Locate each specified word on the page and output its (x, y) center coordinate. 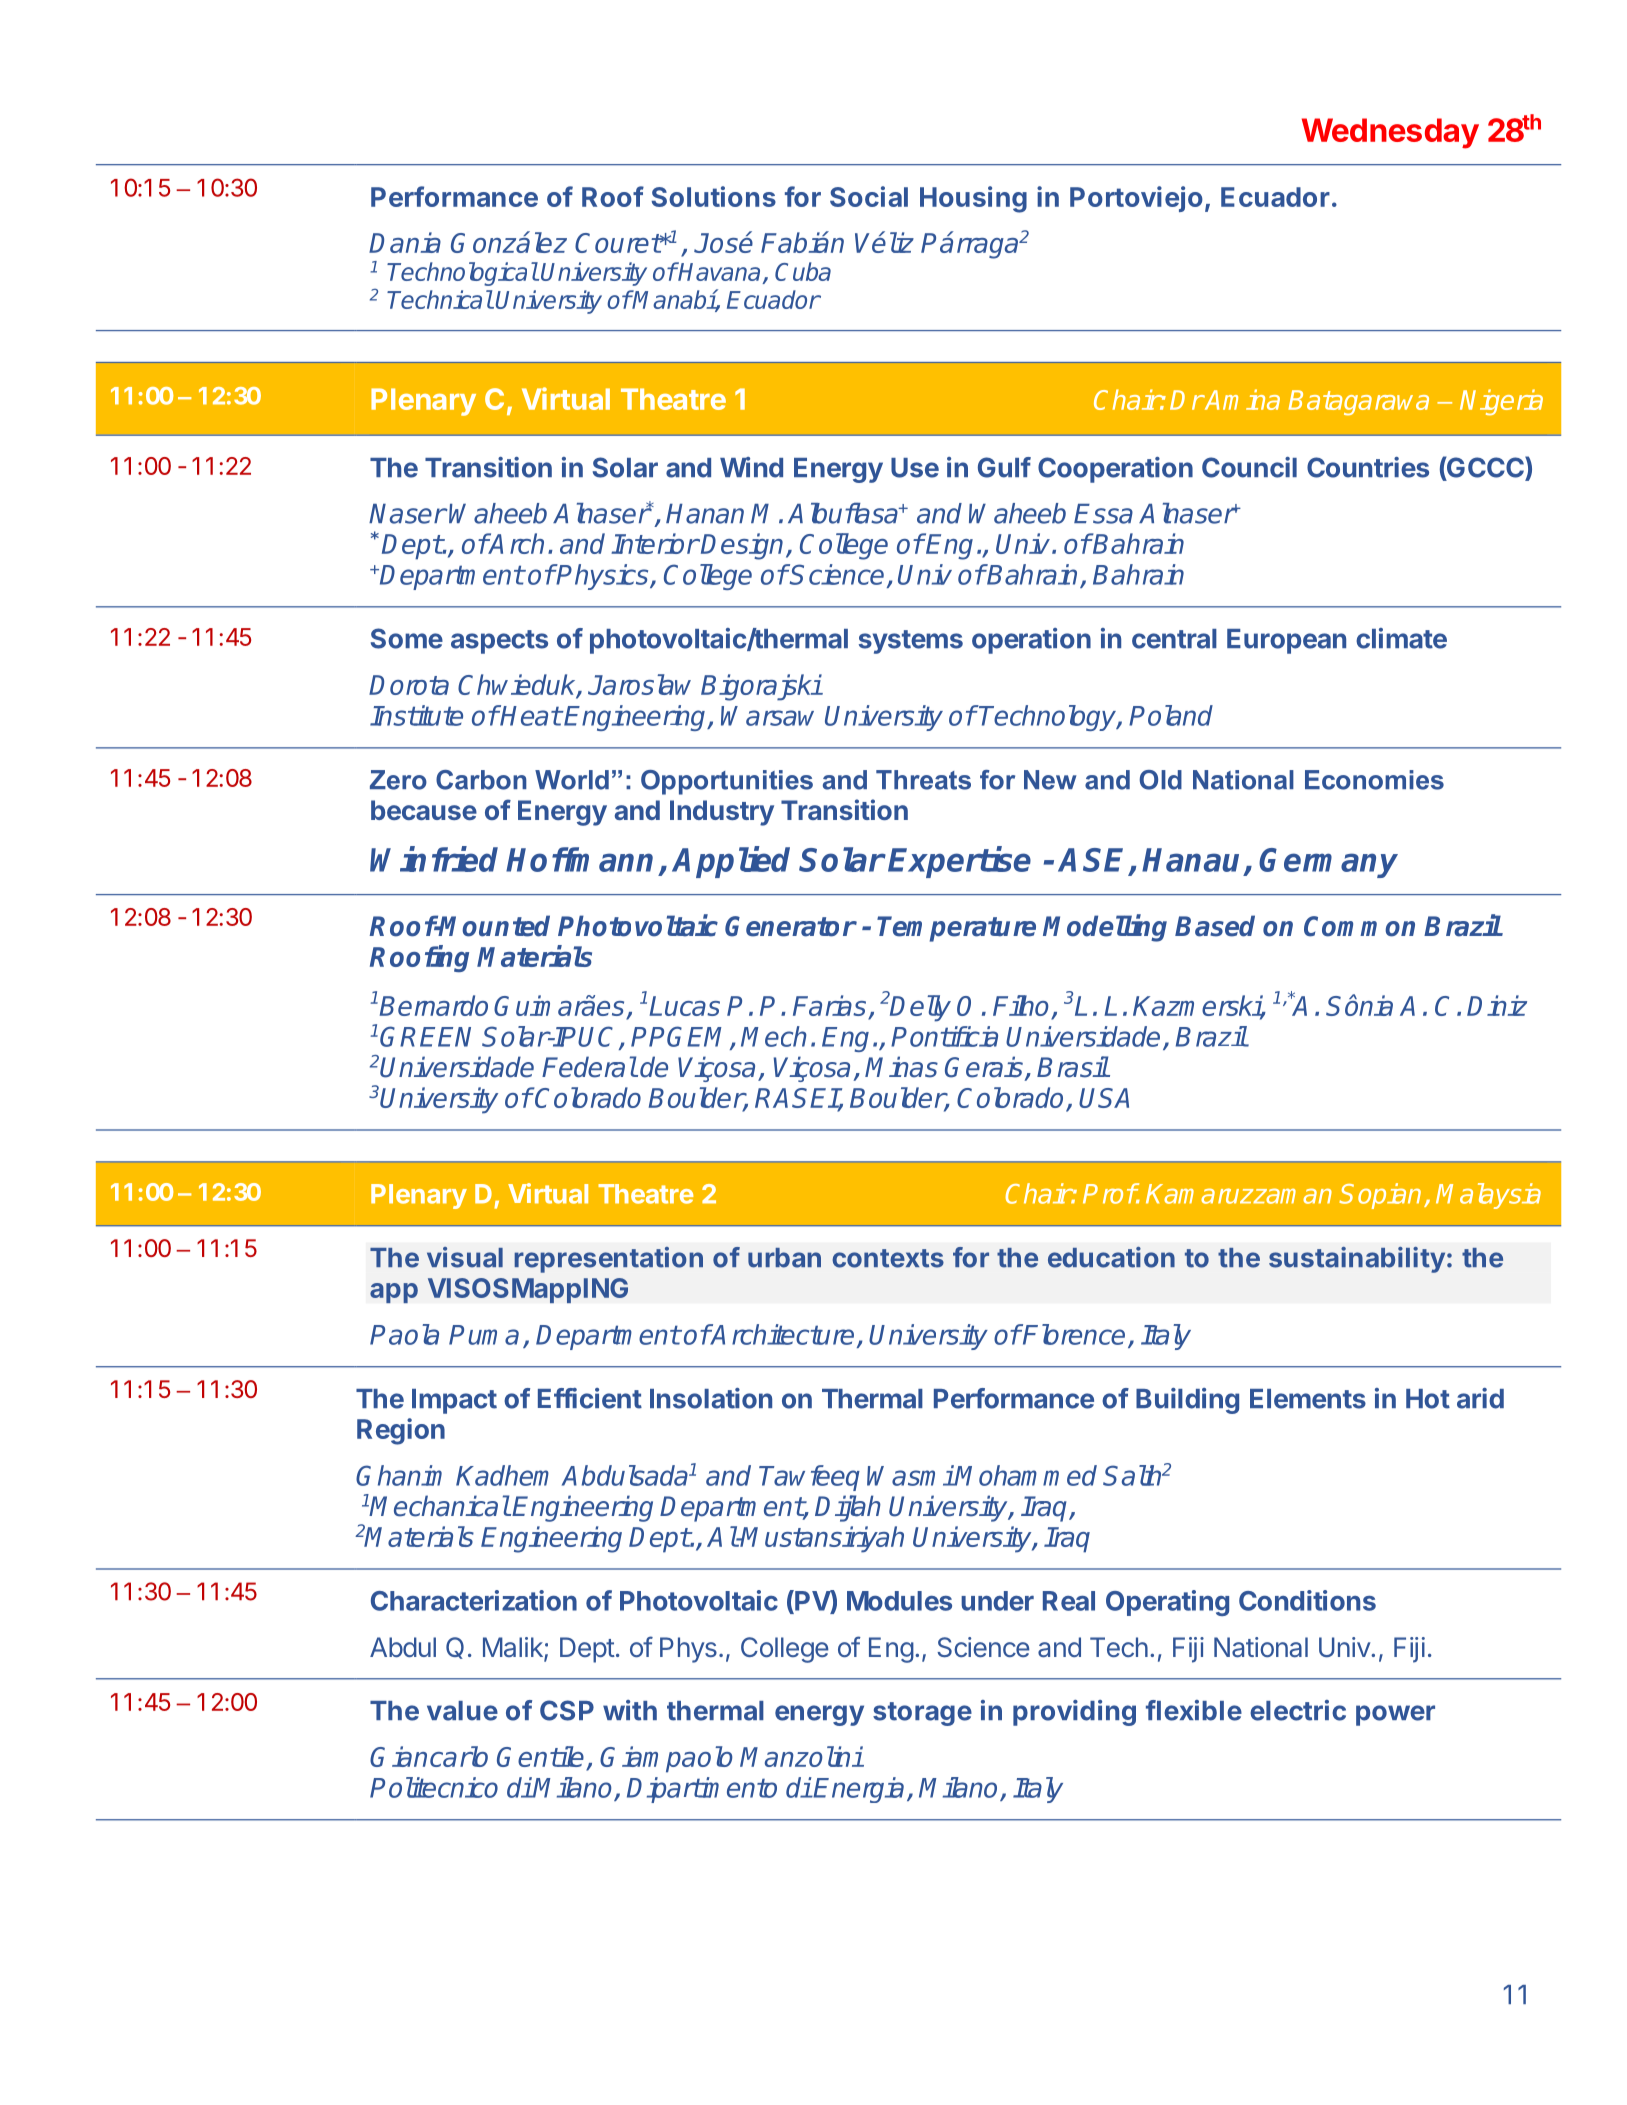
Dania (405, 242)
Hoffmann (579, 859)
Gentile (542, 1758)
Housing (973, 199)
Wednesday (1390, 133)
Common (1359, 926)
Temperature (956, 929)
